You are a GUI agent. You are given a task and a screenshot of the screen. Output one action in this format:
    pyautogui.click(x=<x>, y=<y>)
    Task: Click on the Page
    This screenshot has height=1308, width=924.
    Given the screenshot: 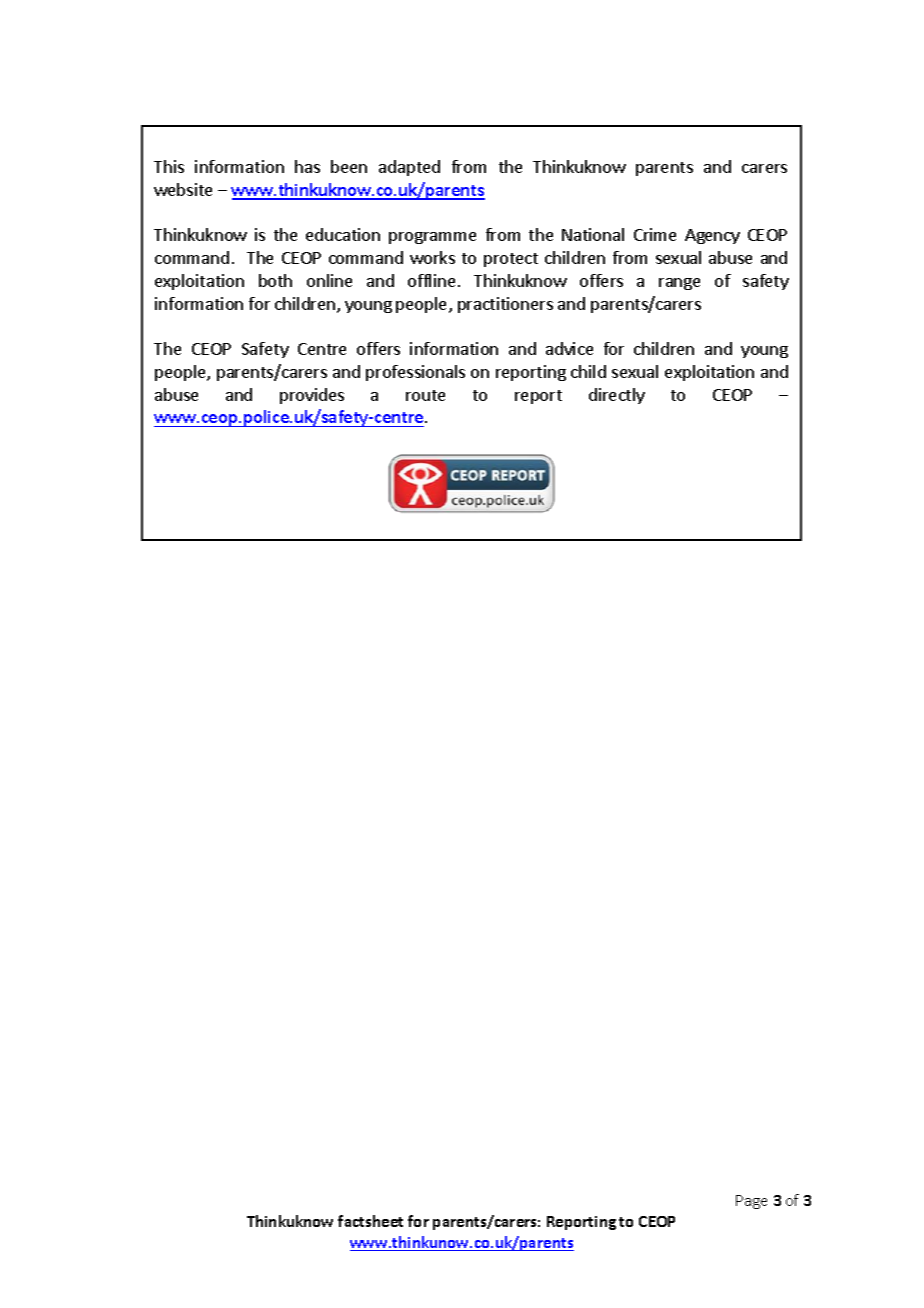 What is the action you would take?
    pyautogui.click(x=751, y=1202)
